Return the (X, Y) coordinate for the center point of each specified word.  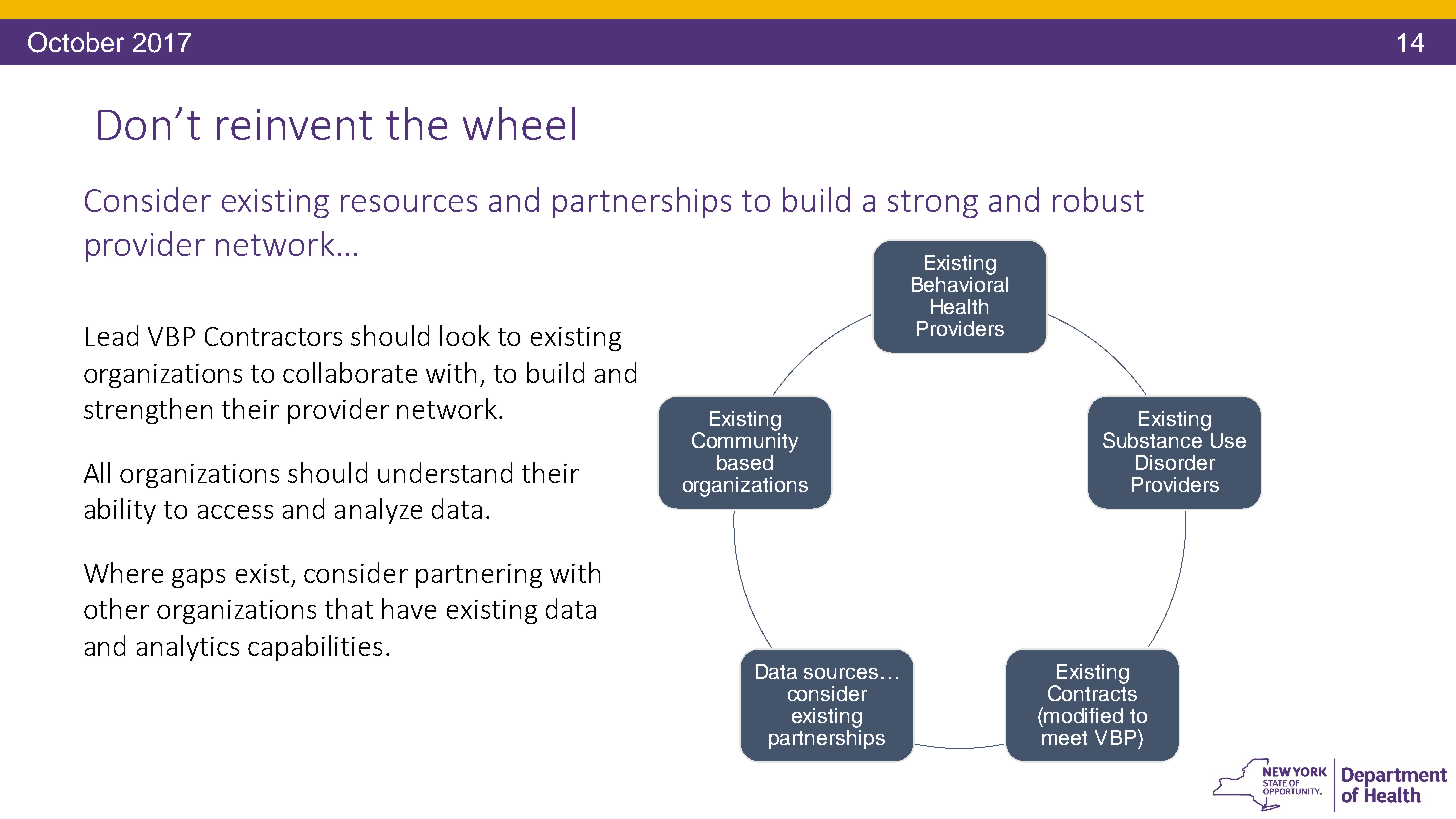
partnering (479, 576)
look (465, 335)
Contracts (1092, 692)
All (97, 472)
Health (959, 306)
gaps (198, 578)
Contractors (273, 336)
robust (1098, 199)
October (76, 42)
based (745, 462)
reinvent (294, 124)
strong (933, 204)
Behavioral (960, 283)
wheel (519, 123)
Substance (1154, 439)
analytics (188, 648)
